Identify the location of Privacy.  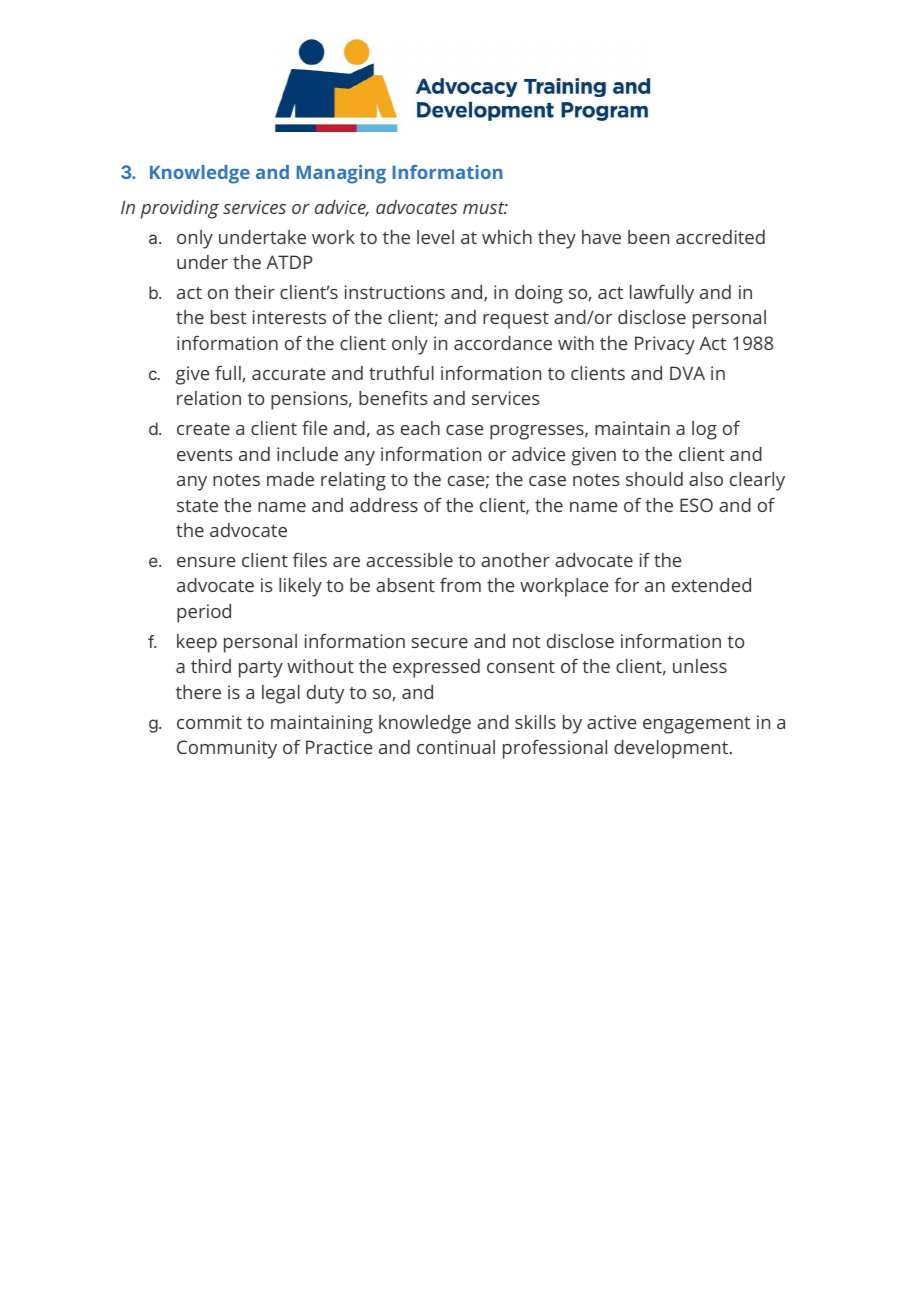
(665, 345).
